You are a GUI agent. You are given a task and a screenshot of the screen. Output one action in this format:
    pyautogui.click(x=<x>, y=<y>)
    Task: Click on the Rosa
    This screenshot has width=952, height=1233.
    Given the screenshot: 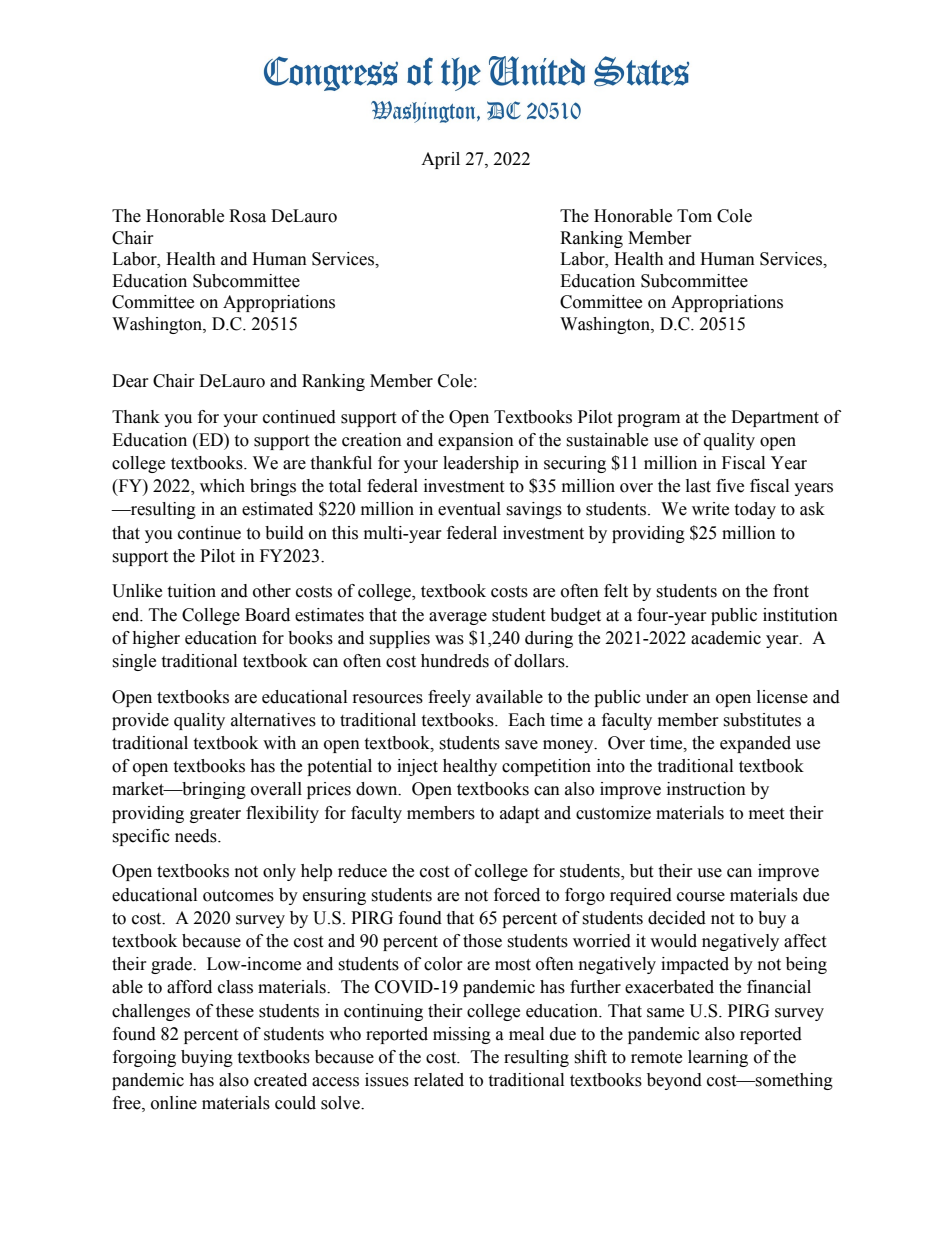 What is the action you would take?
    pyautogui.click(x=247, y=216)
